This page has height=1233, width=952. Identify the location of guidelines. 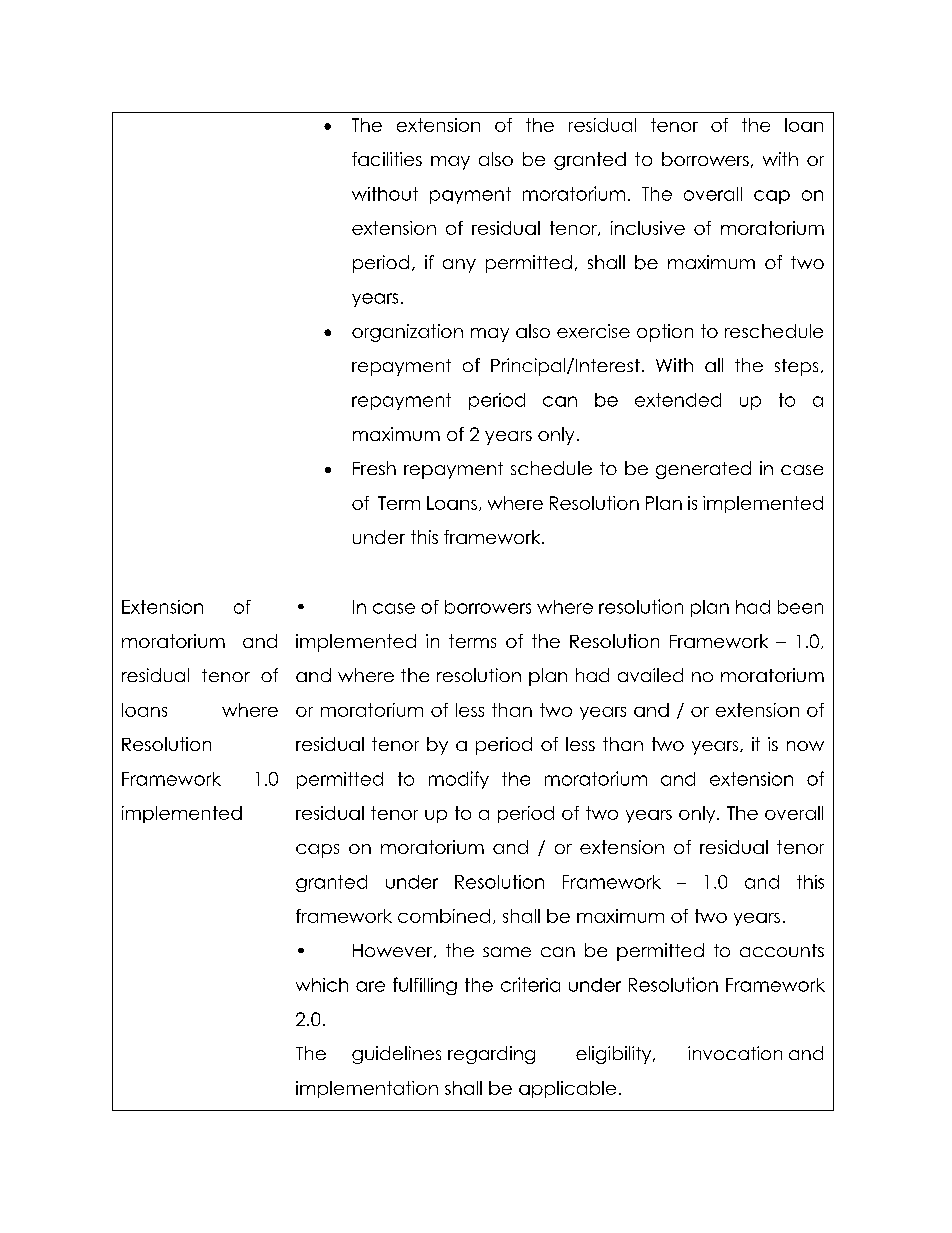
(396, 1055).
